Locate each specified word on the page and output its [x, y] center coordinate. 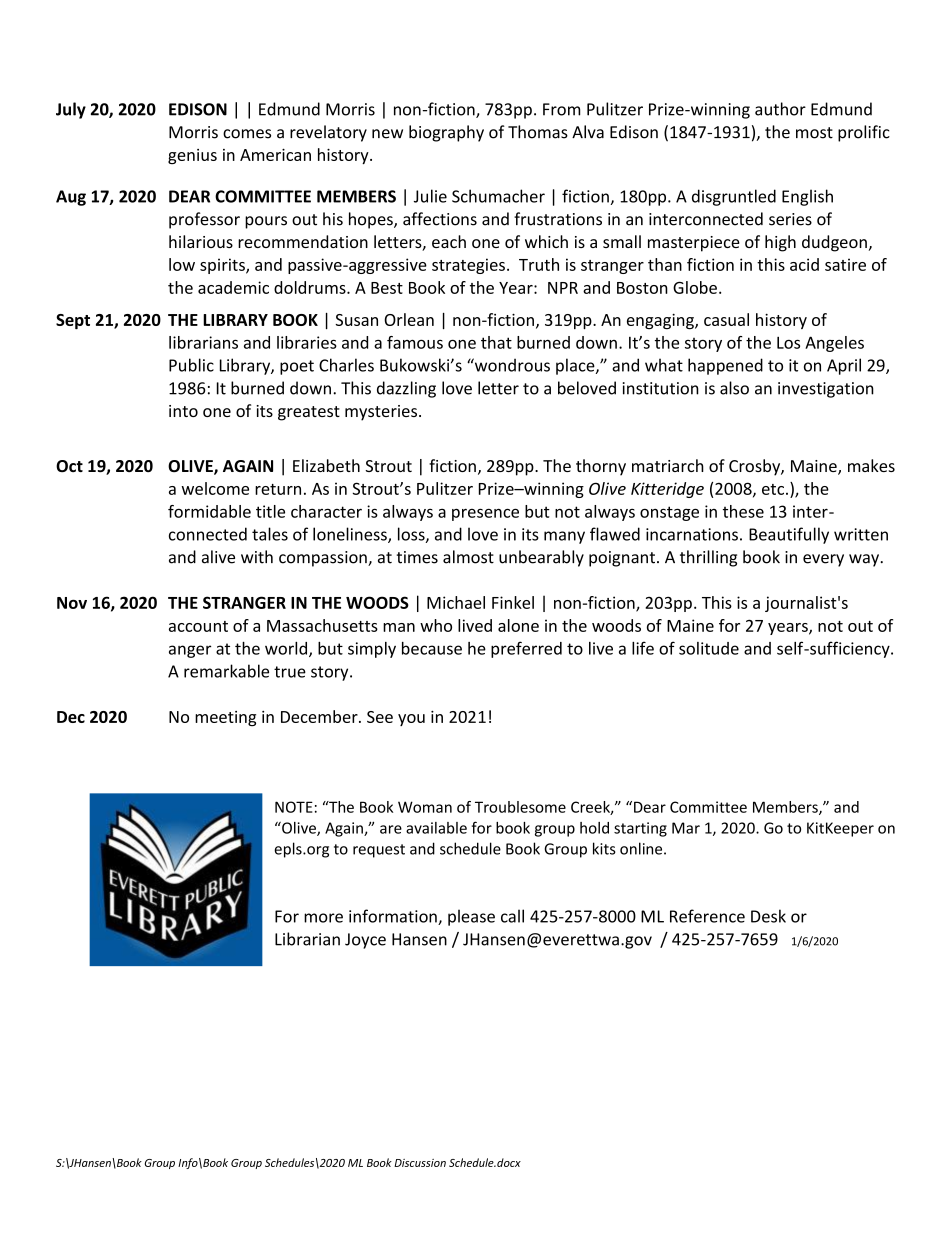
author [780, 109]
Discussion [420, 1163]
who [436, 625]
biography [446, 133]
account [198, 626]
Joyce [365, 941]
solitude [709, 648]
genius [192, 156]
